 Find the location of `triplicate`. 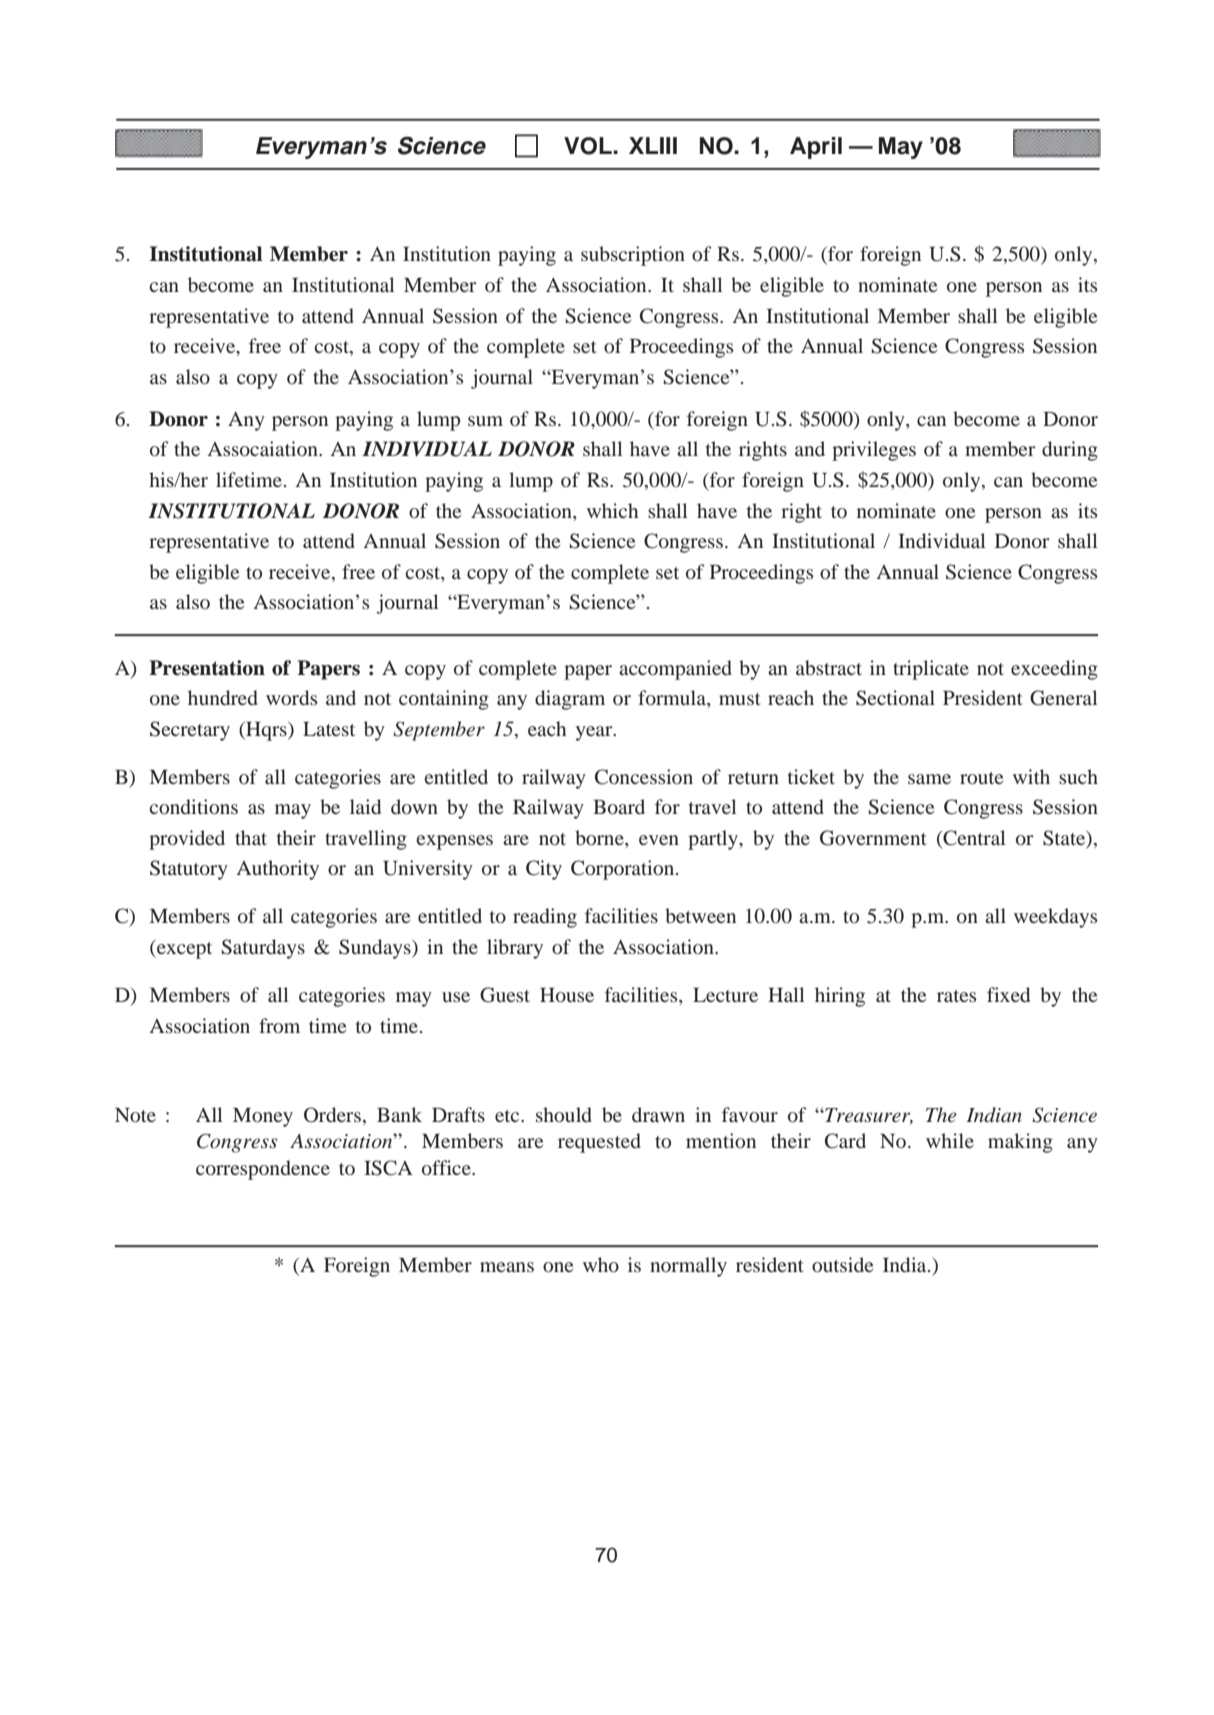

triplicate is located at coordinates (931, 670).
